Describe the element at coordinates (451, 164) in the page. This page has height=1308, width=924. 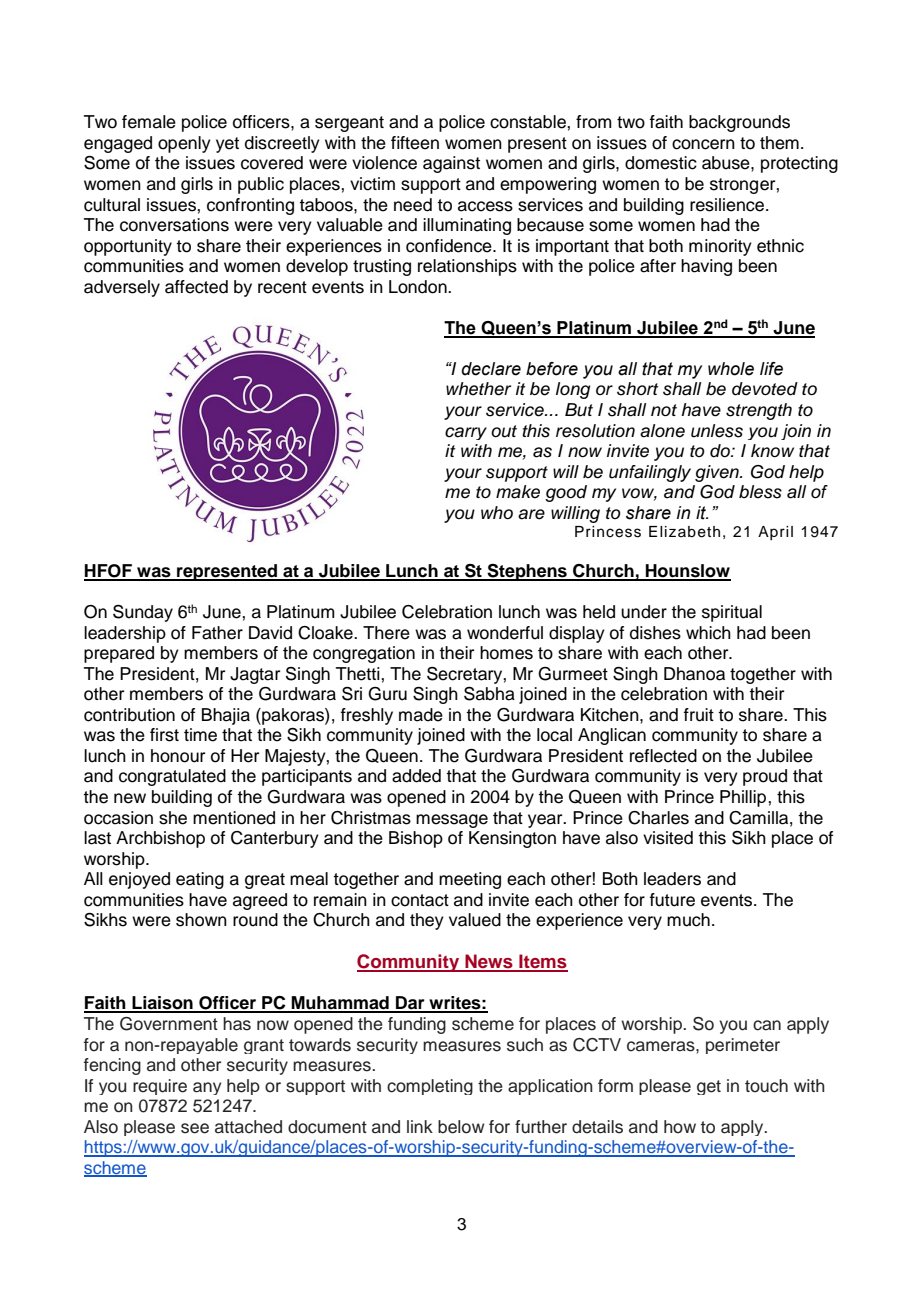
I see `against` at that location.
